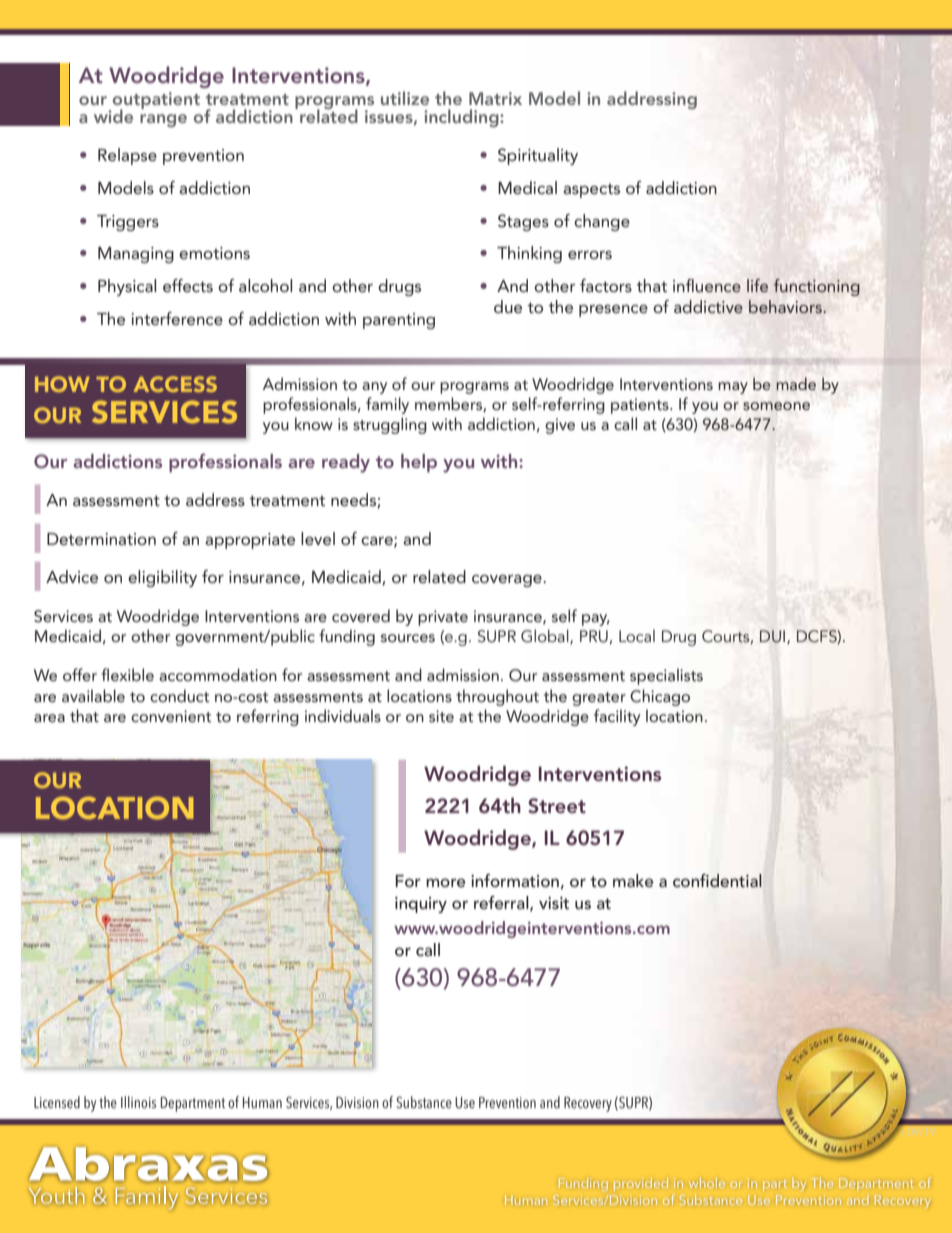  Describe the element at coordinates (707, 1183) in the image. I see `whole` at that location.
